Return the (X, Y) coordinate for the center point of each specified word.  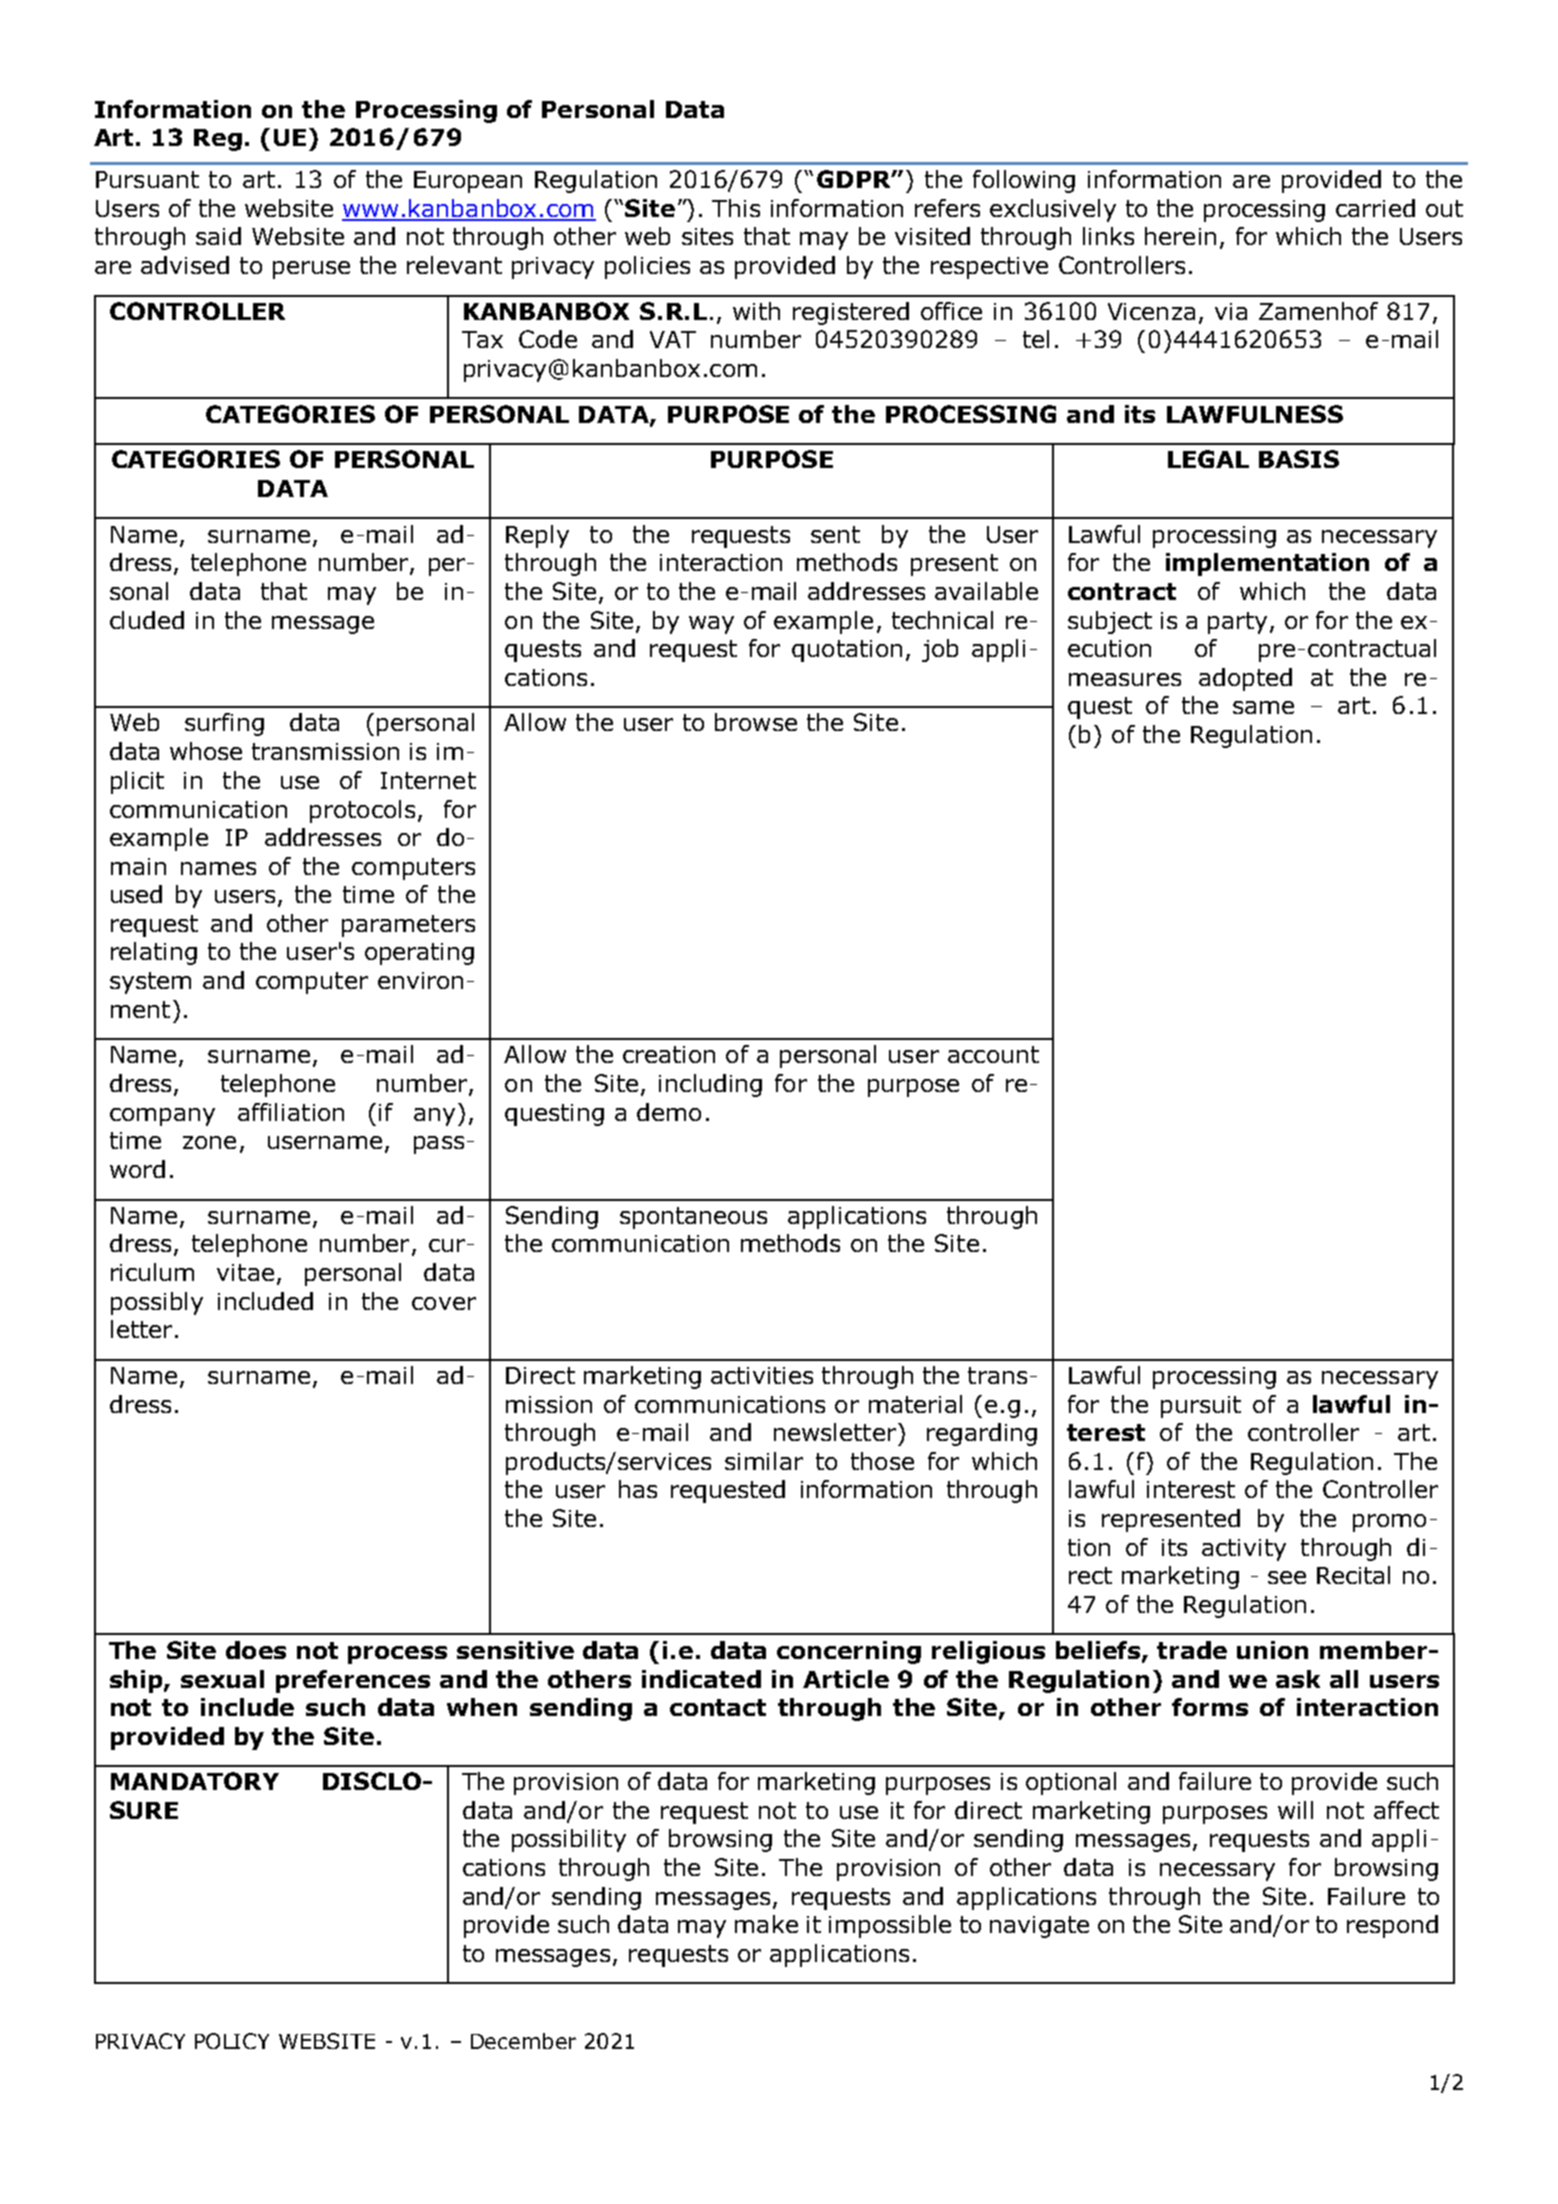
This (736, 208)
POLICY (232, 2041)
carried (1375, 208)
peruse (311, 270)
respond (1392, 1926)
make (766, 1924)
